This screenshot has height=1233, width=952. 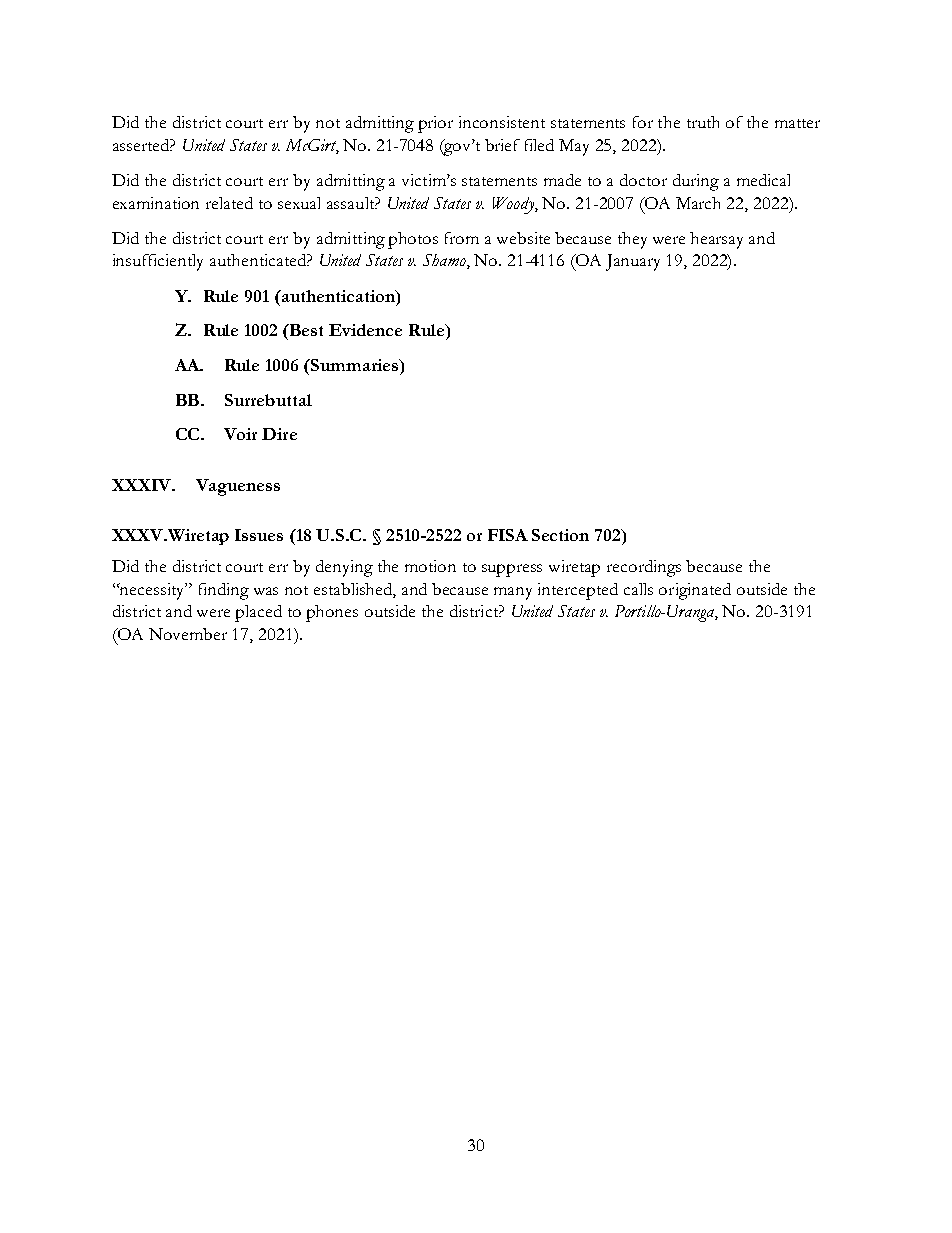 I want to click on related, so click(x=229, y=203).
